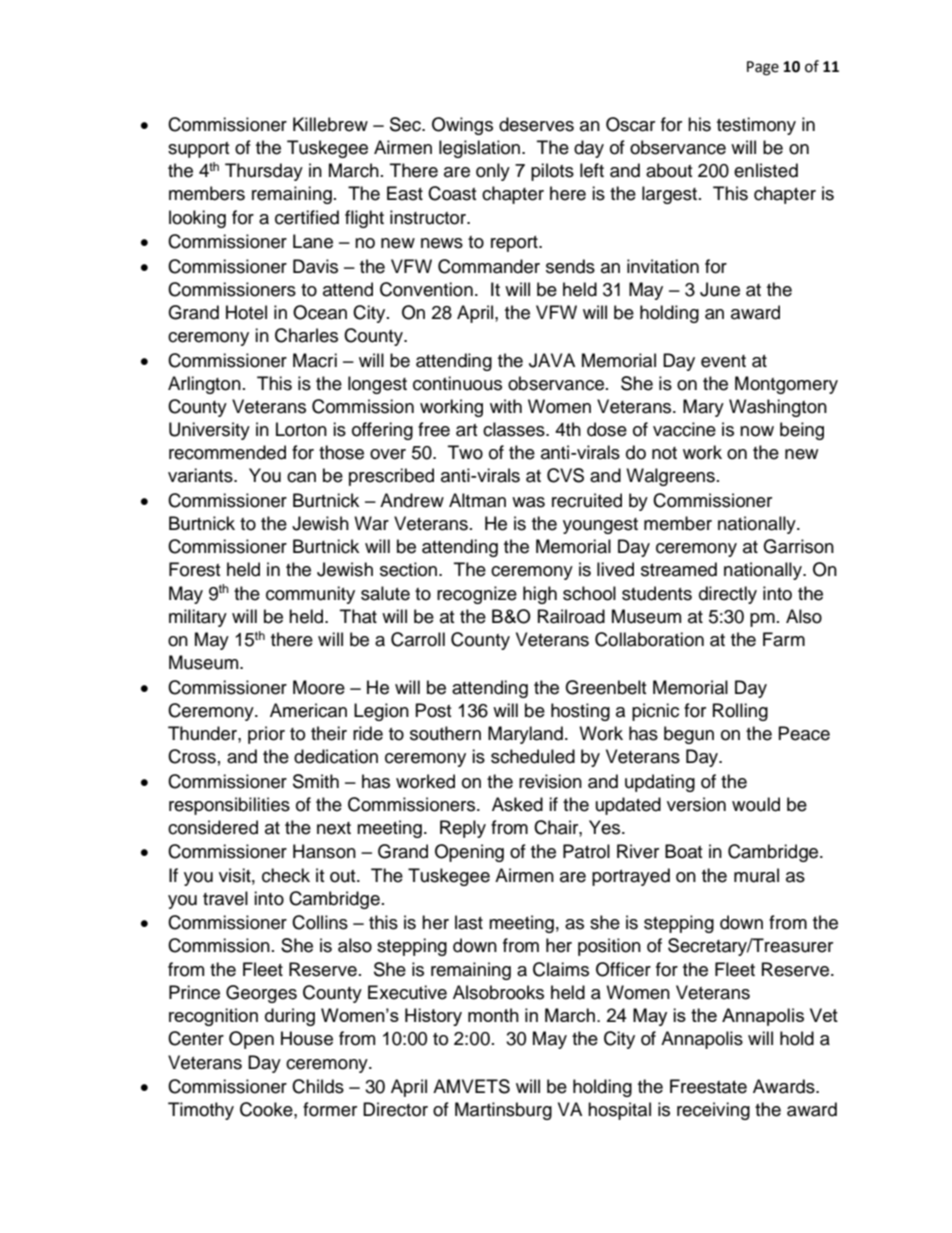  Describe the element at coordinates (536, 124) in the screenshot. I see `deserves` at that location.
